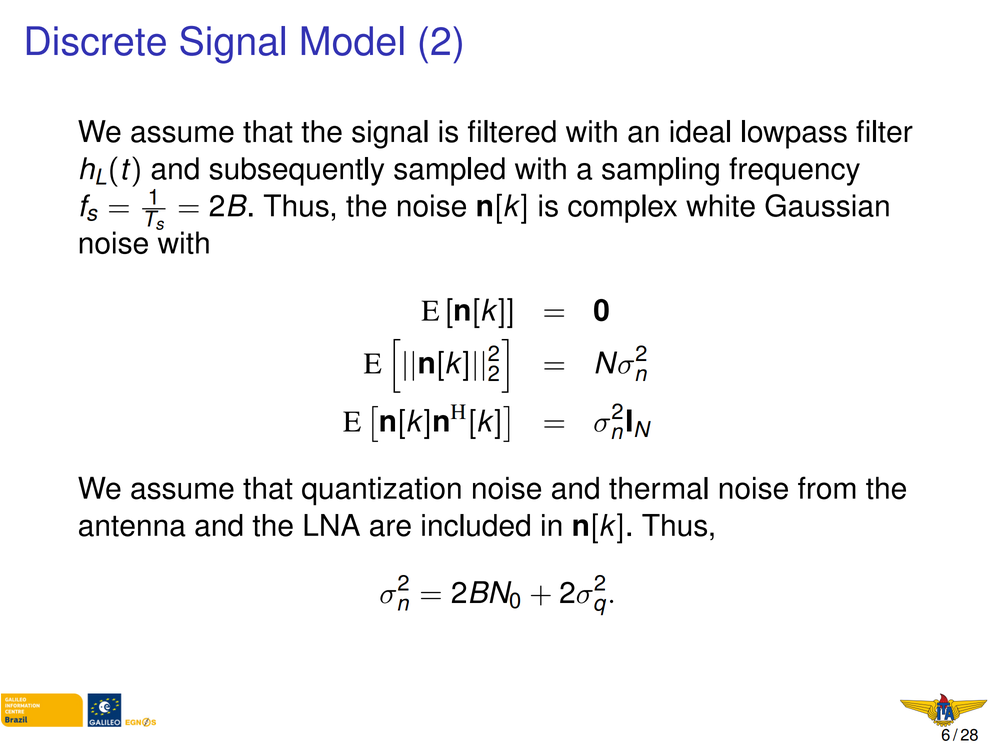 This screenshot has height=746, width=995. What do you see at coordinates (381, 491) in the screenshot?
I see `quantization` at bounding box center [381, 491].
